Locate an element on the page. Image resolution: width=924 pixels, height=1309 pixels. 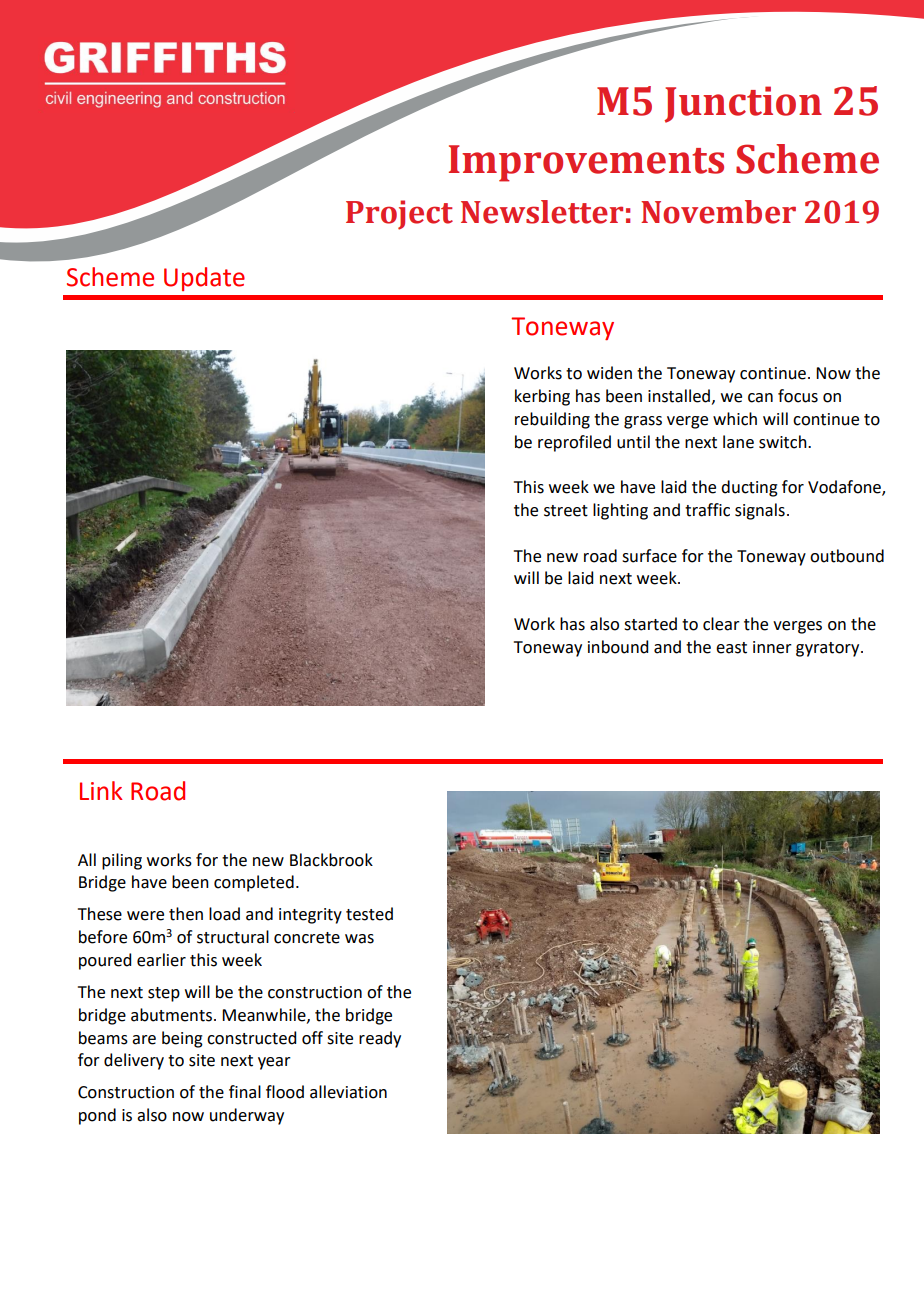
final is located at coordinates (245, 1092).
